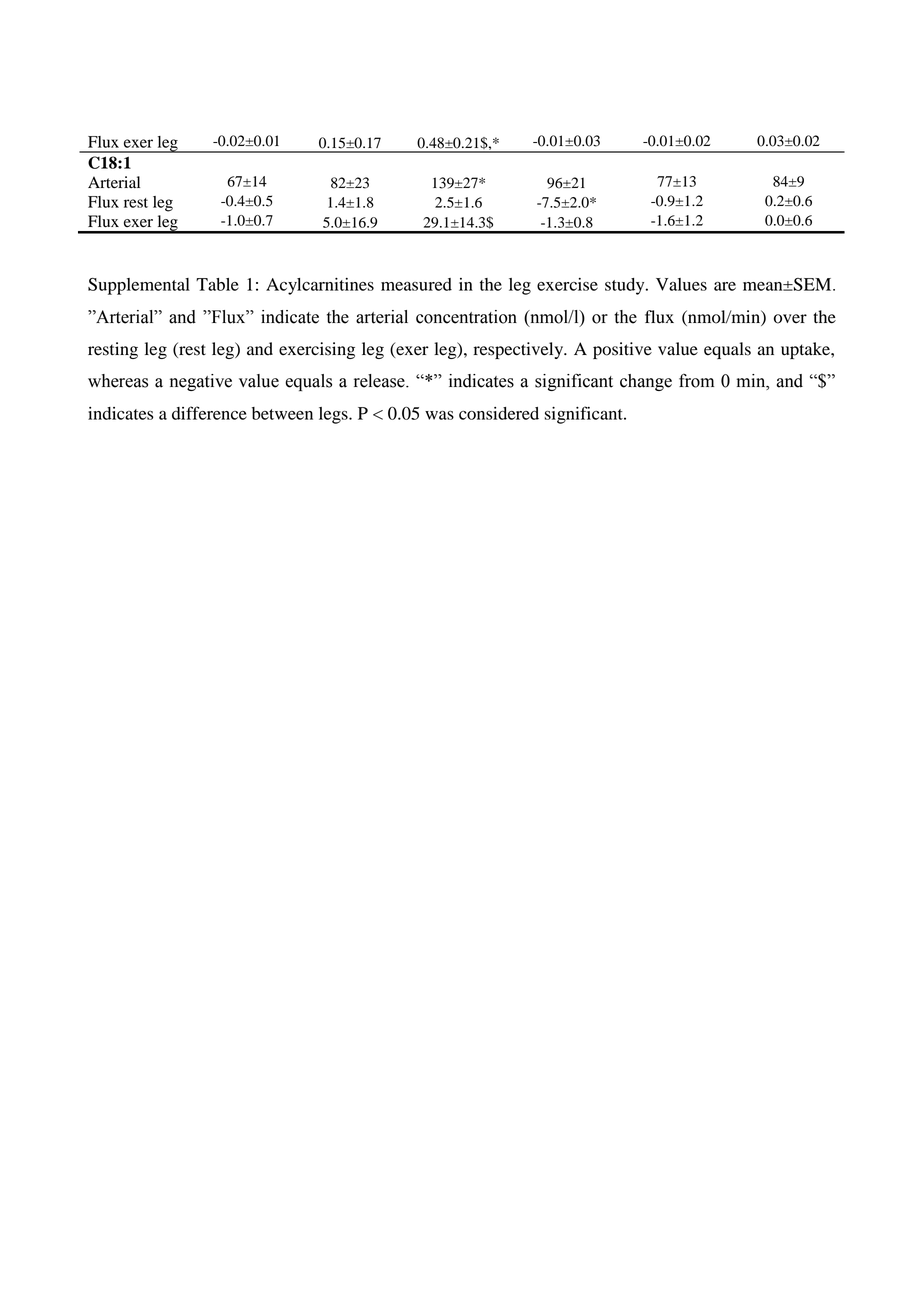  Describe the element at coordinates (696, 381) in the page. I see `from` at that location.
